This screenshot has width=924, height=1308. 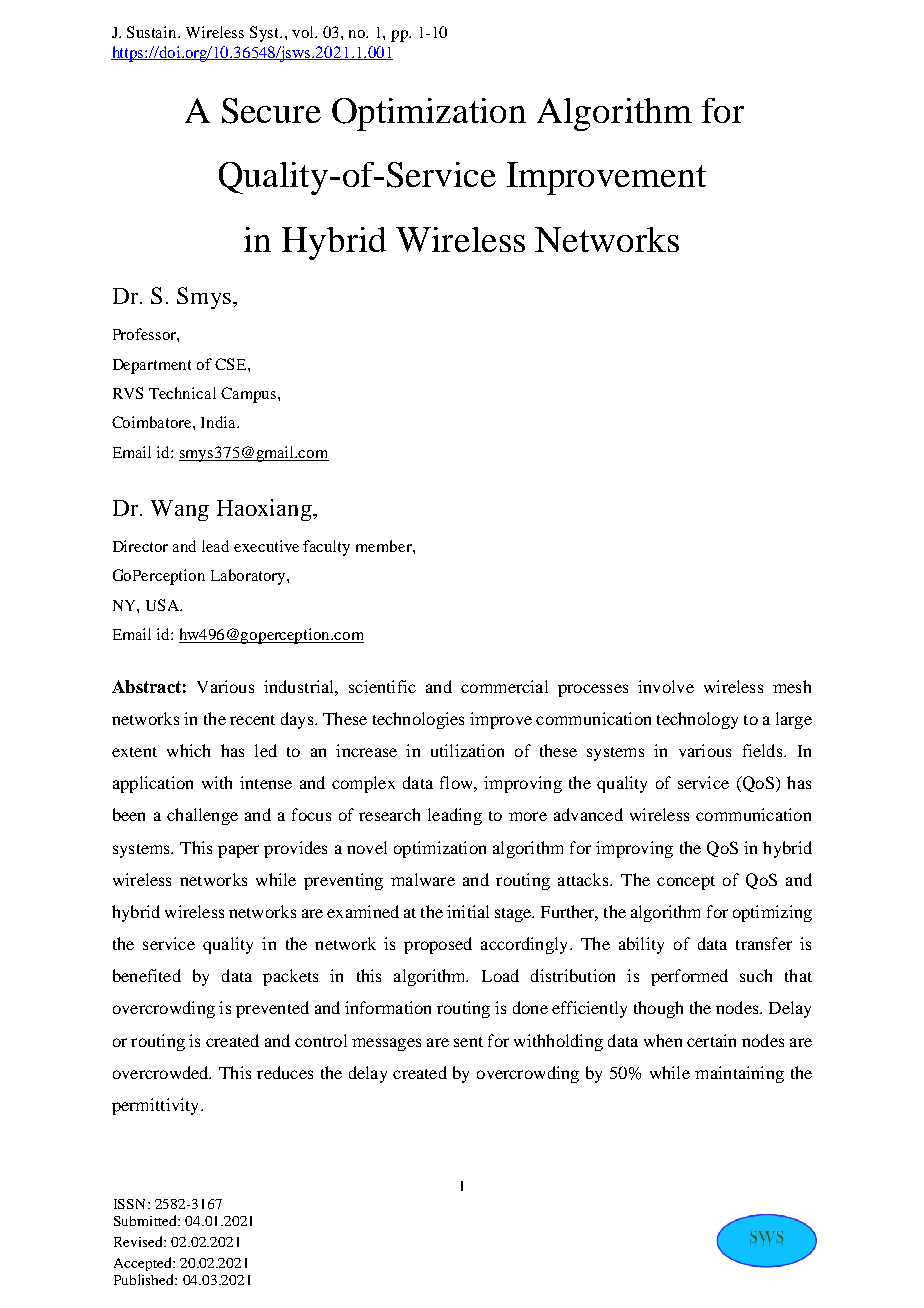 What do you see at coordinates (180, 510) in the screenshot?
I see `Wang` at bounding box center [180, 510].
